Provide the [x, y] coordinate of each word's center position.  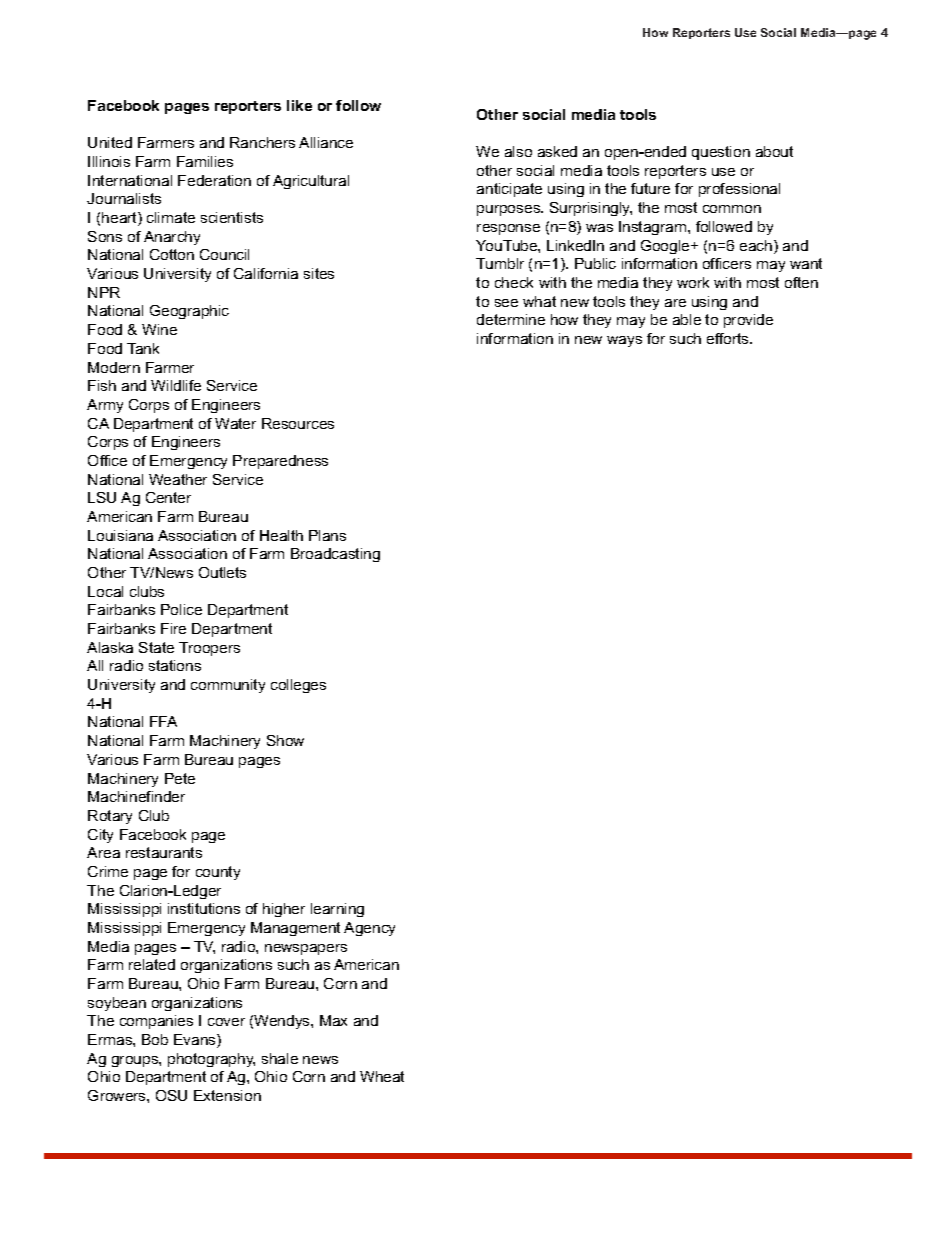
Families [205, 161]
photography [211, 1060]
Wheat [382, 1076]
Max [333, 1020]
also [518, 151]
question [721, 153]
